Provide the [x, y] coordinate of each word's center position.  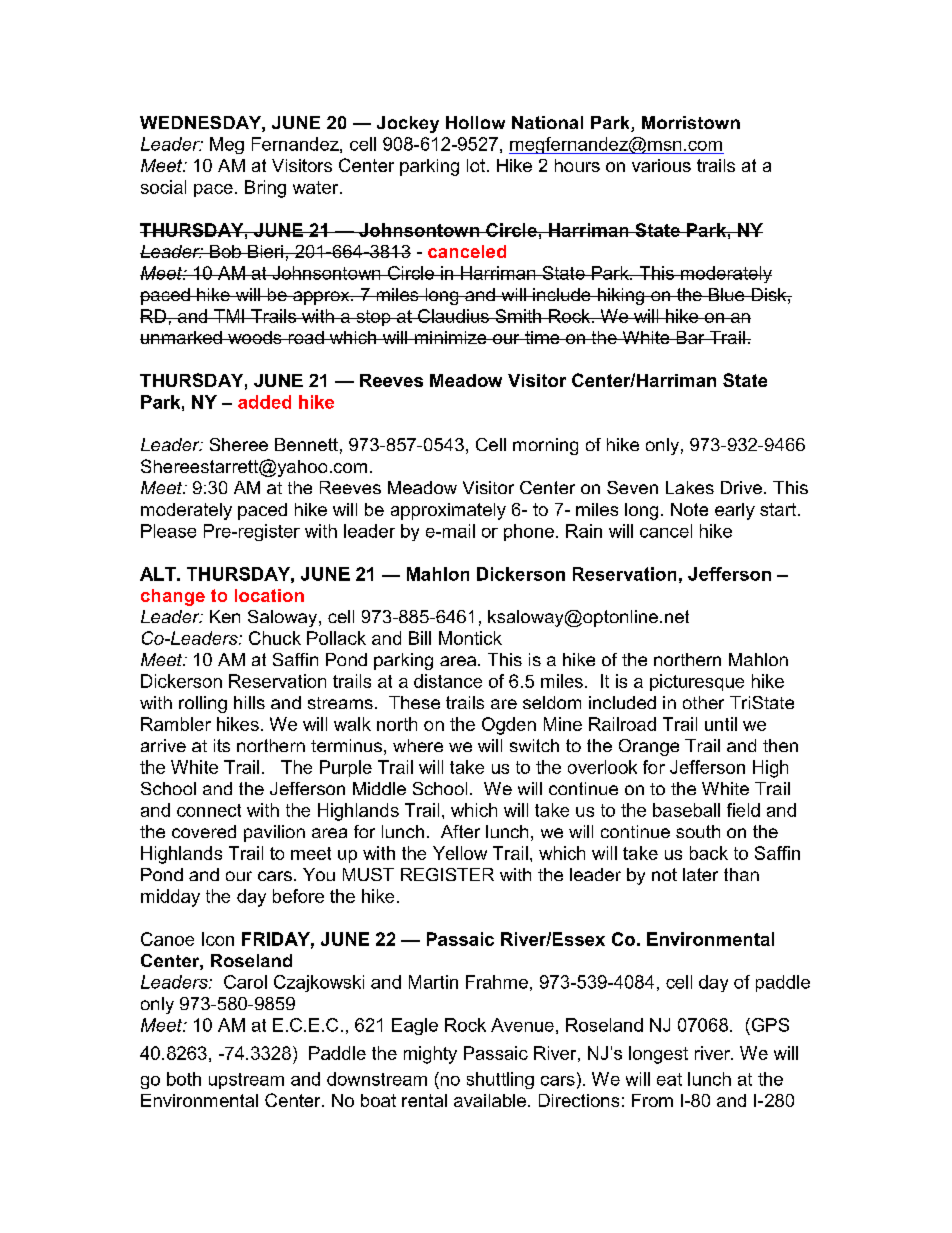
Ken [225, 616]
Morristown [691, 122]
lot [477, 165]
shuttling [500, 1080]
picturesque [697, 682]
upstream [246, 1081]
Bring [265, 189]
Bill [420, 638]
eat [669, 1079]
